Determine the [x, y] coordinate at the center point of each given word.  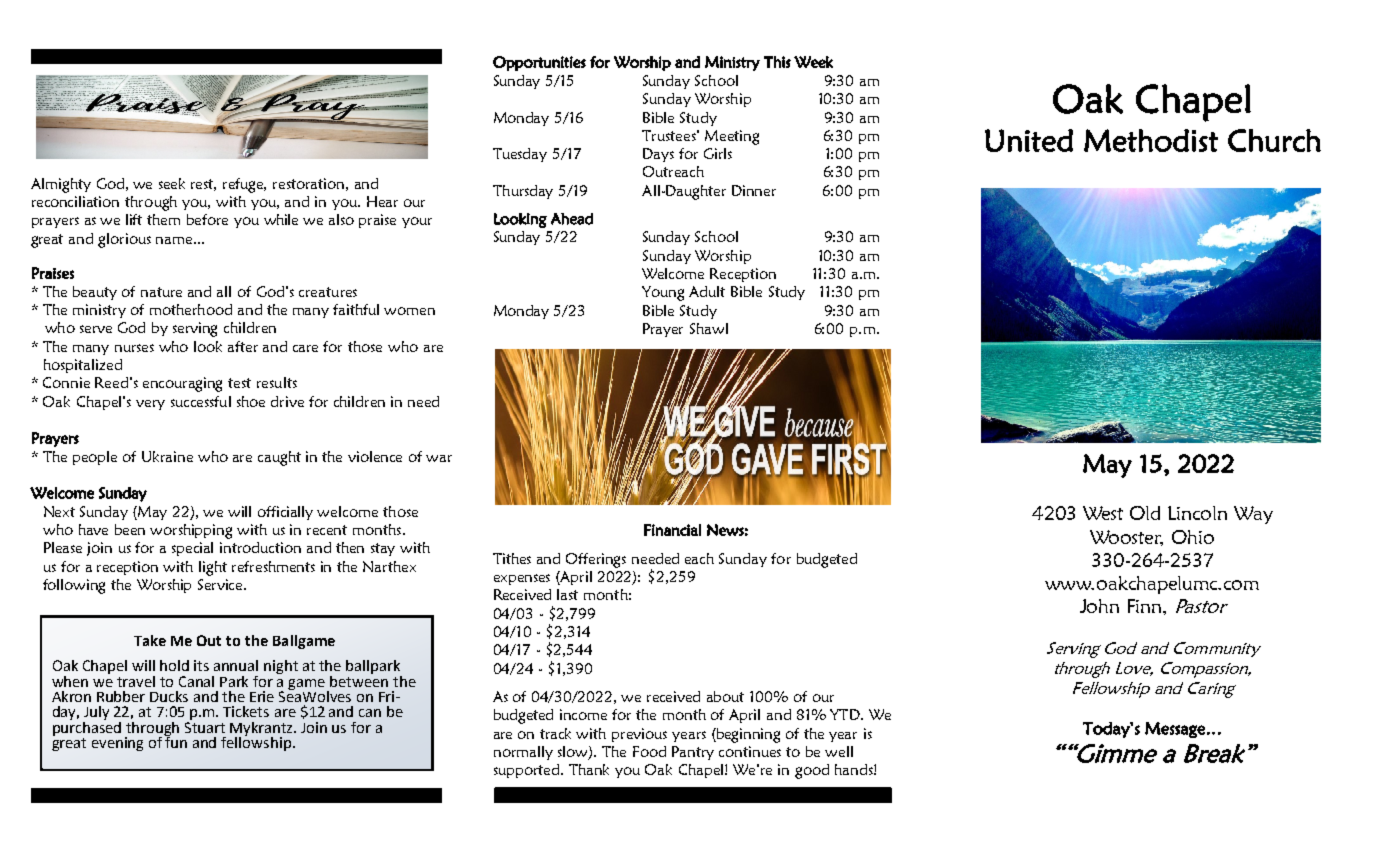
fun [175, 741]
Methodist [1151, 140]
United [1029, 140]
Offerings [596, 560]
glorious [124, 240]
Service [221, 584]
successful [201, 401]
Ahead [572, 219]
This [777, 62]
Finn [1146, 606]
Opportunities [539, 63]
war [439, 458]
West [1103, 513]
